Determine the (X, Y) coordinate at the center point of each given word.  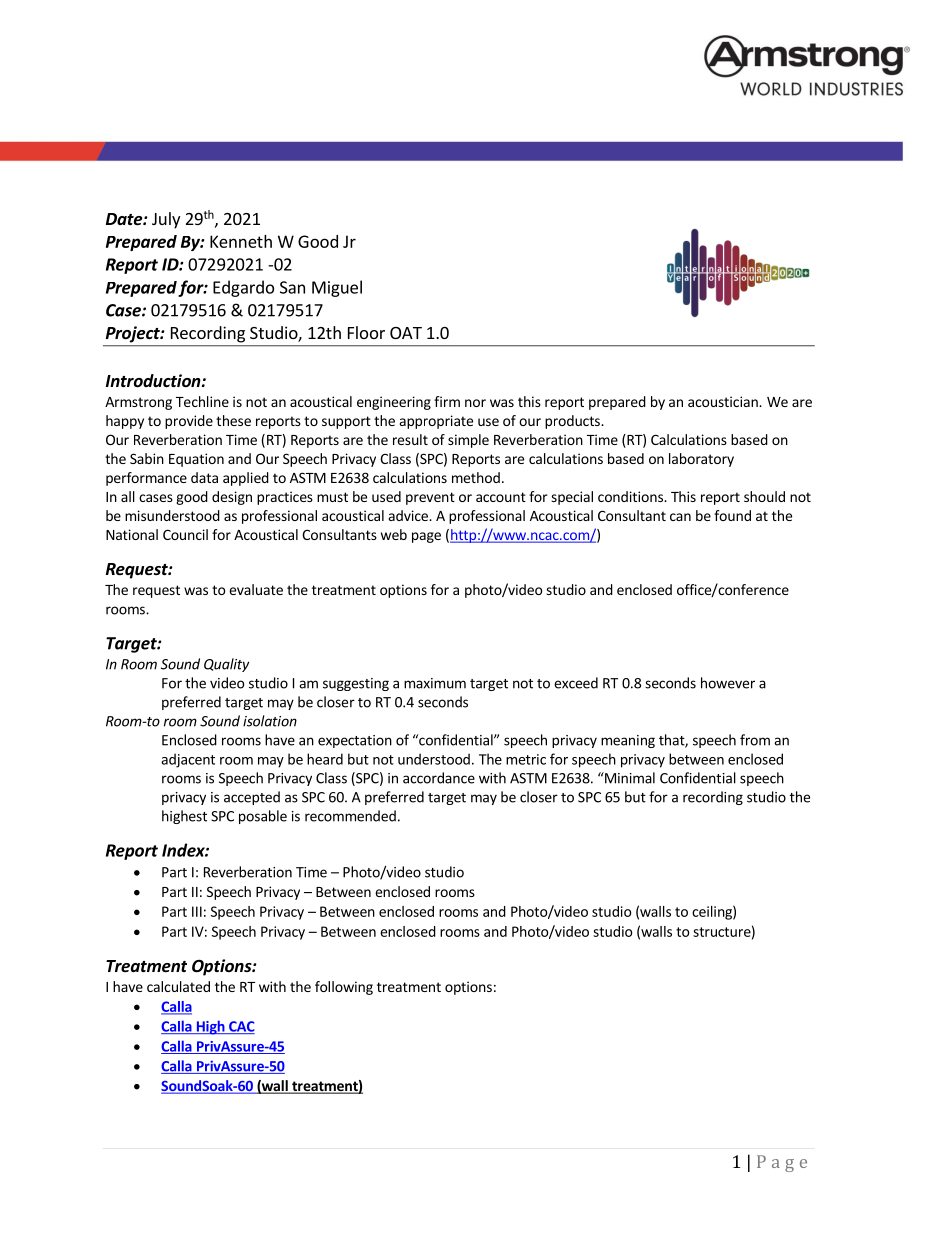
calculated (178, 986)
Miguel (337, 288)
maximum (435, 683)
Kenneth (241, 241)
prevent (430, 498)
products (573, 422)
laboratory (701, 460)
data (204, 477)
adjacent (188, 760)
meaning (628, 741)
